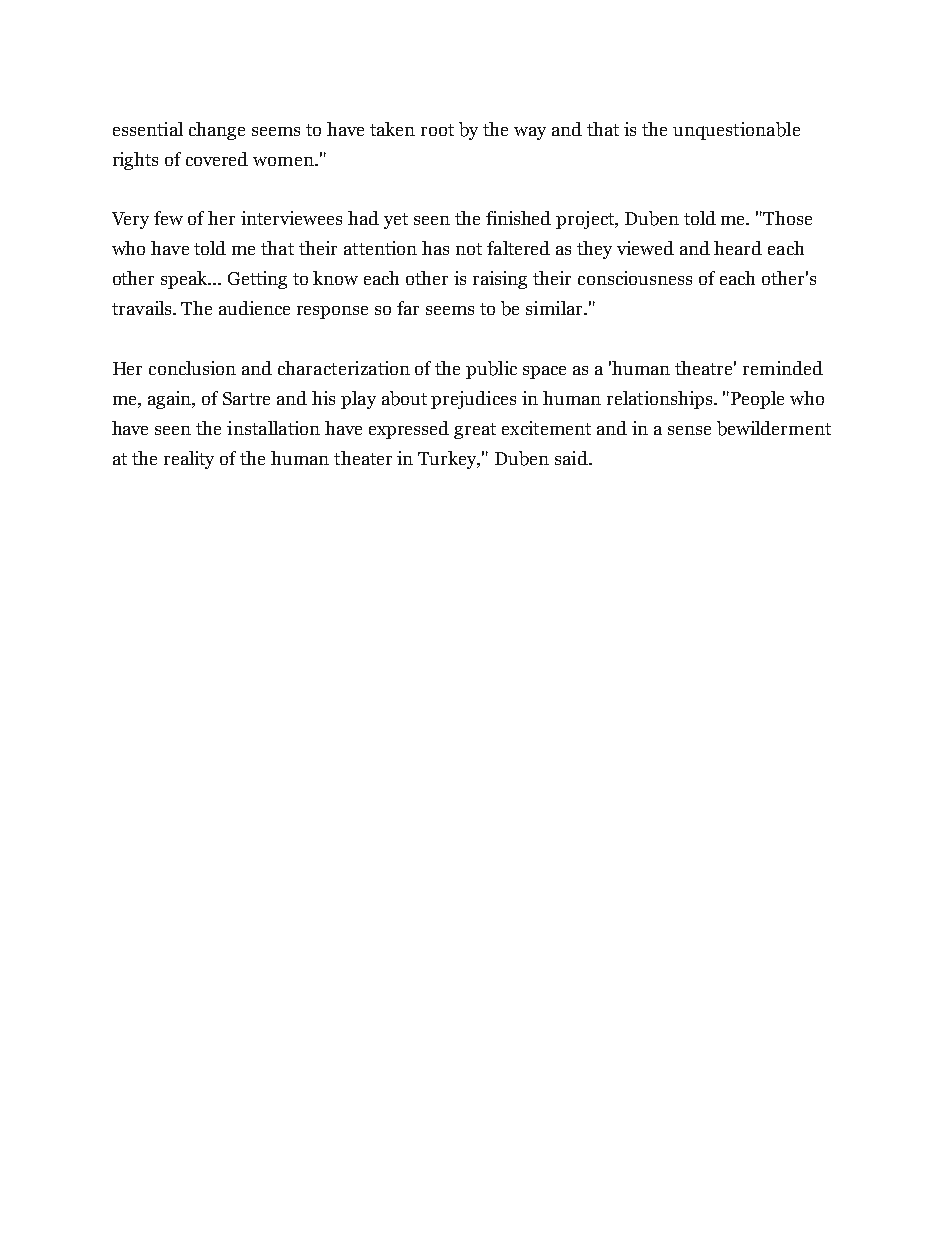 This page has width=952, height=1233. What do you see at coordinates (783, 368) in the page?
I see `reminded` at bounding box center [783, 368].
